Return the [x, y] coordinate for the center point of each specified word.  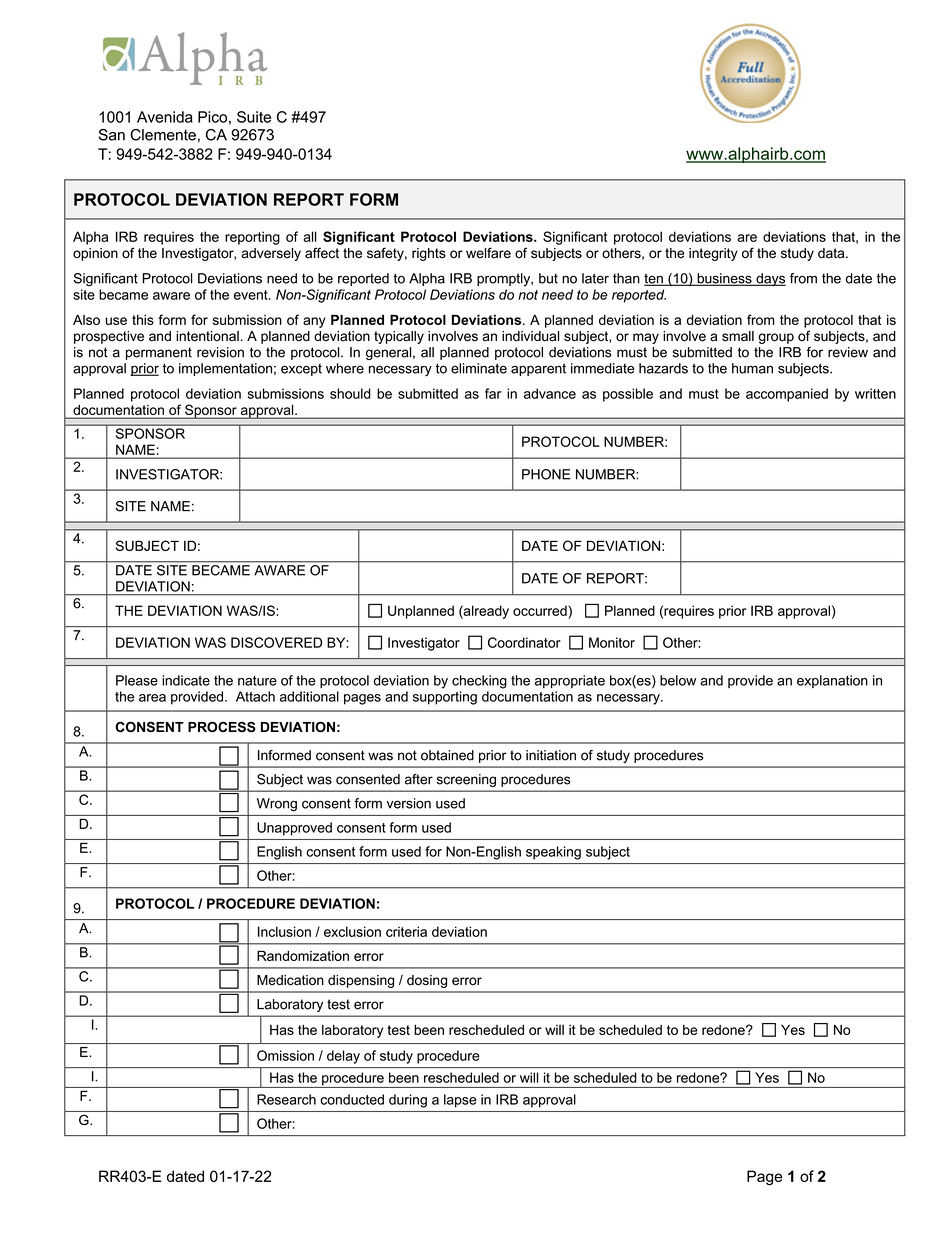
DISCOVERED [276, 642]
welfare [488, 253]
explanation [832, 681]
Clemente [163, 135]
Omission [285, 1055]
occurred [541, 610]
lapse [460, 1101]
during [408, 1101]
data [832, 253]
